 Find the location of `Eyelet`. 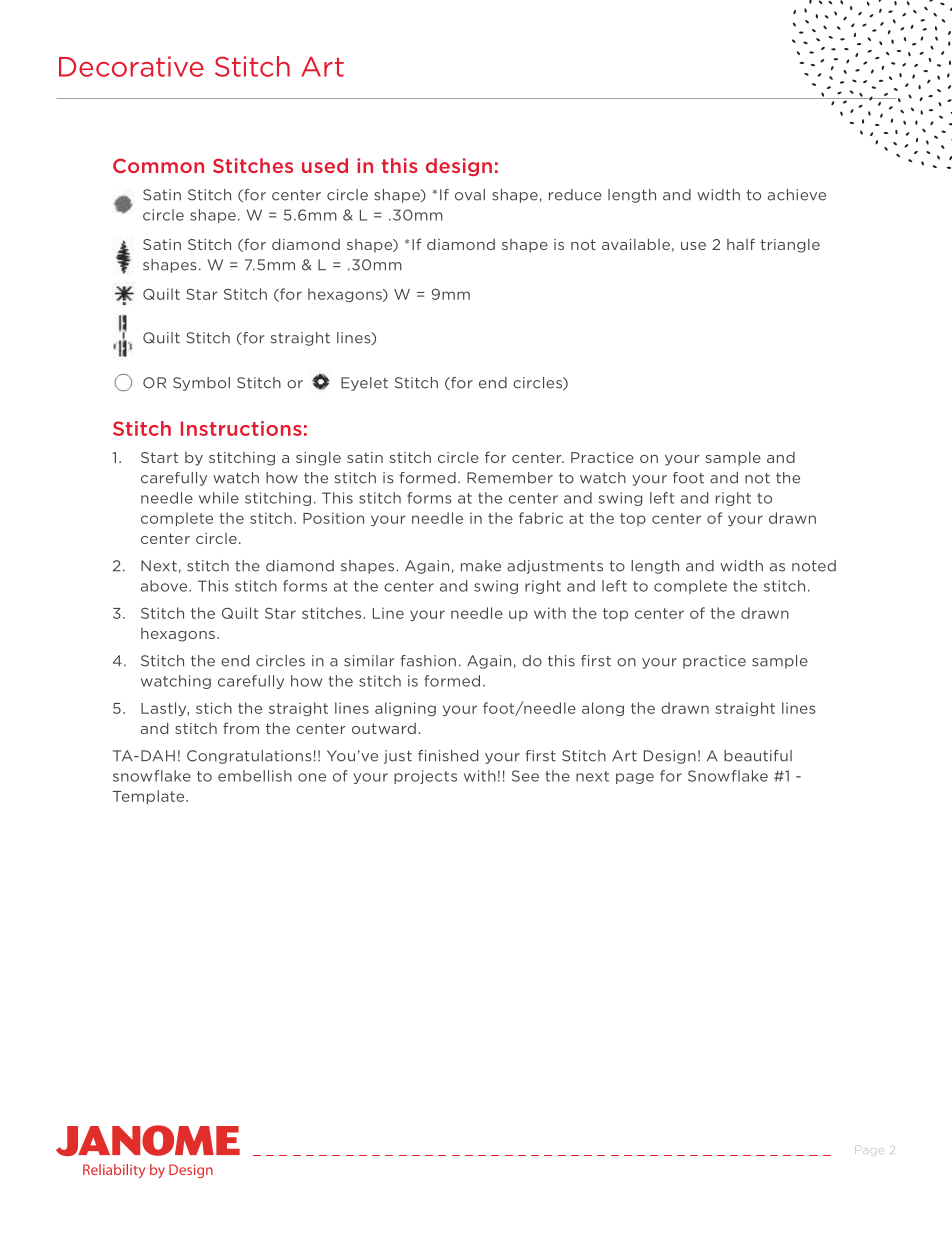

Eyelet is located at coordinates (364, 384).
